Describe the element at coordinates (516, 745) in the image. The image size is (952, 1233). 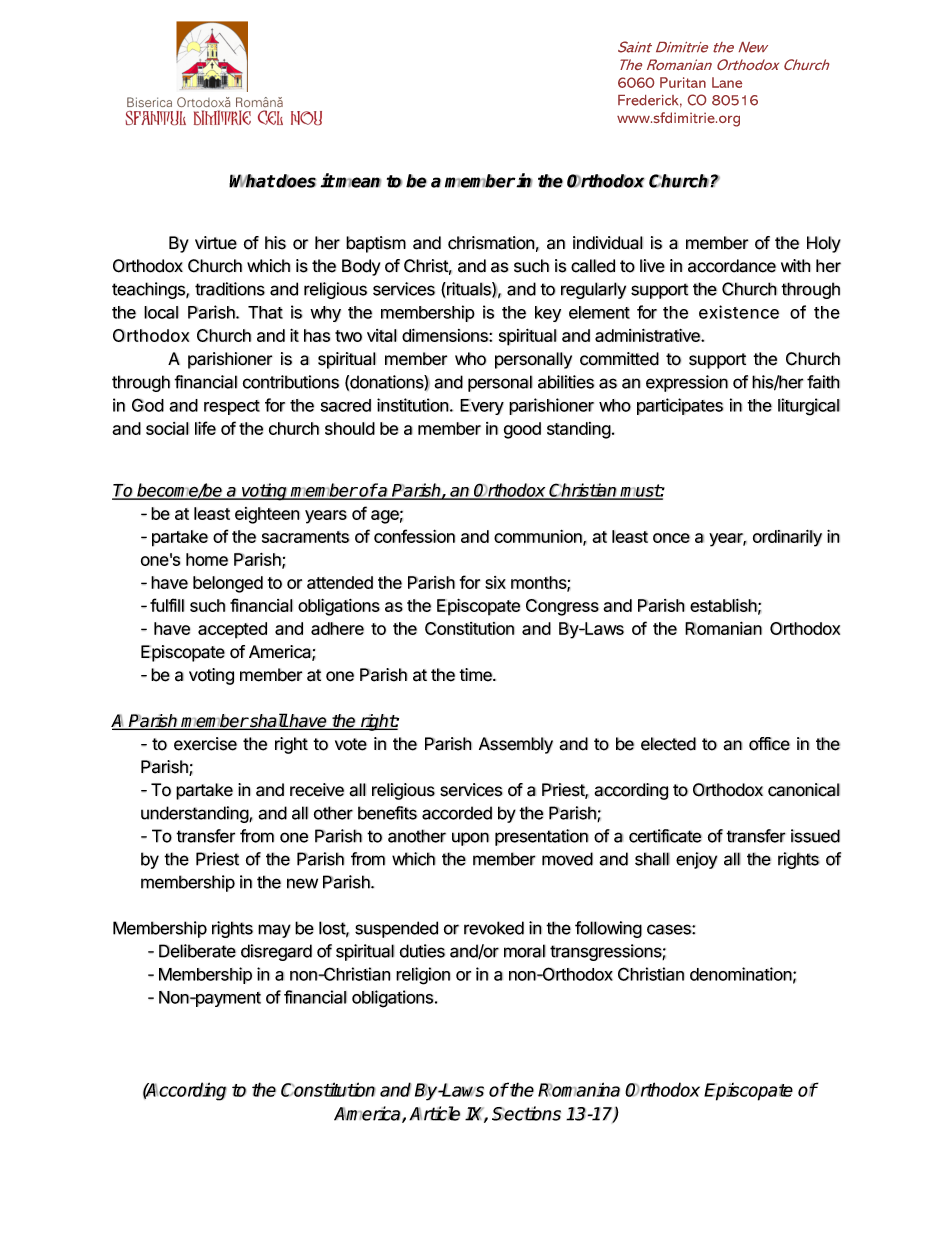
I see `Assembly` at that location.
